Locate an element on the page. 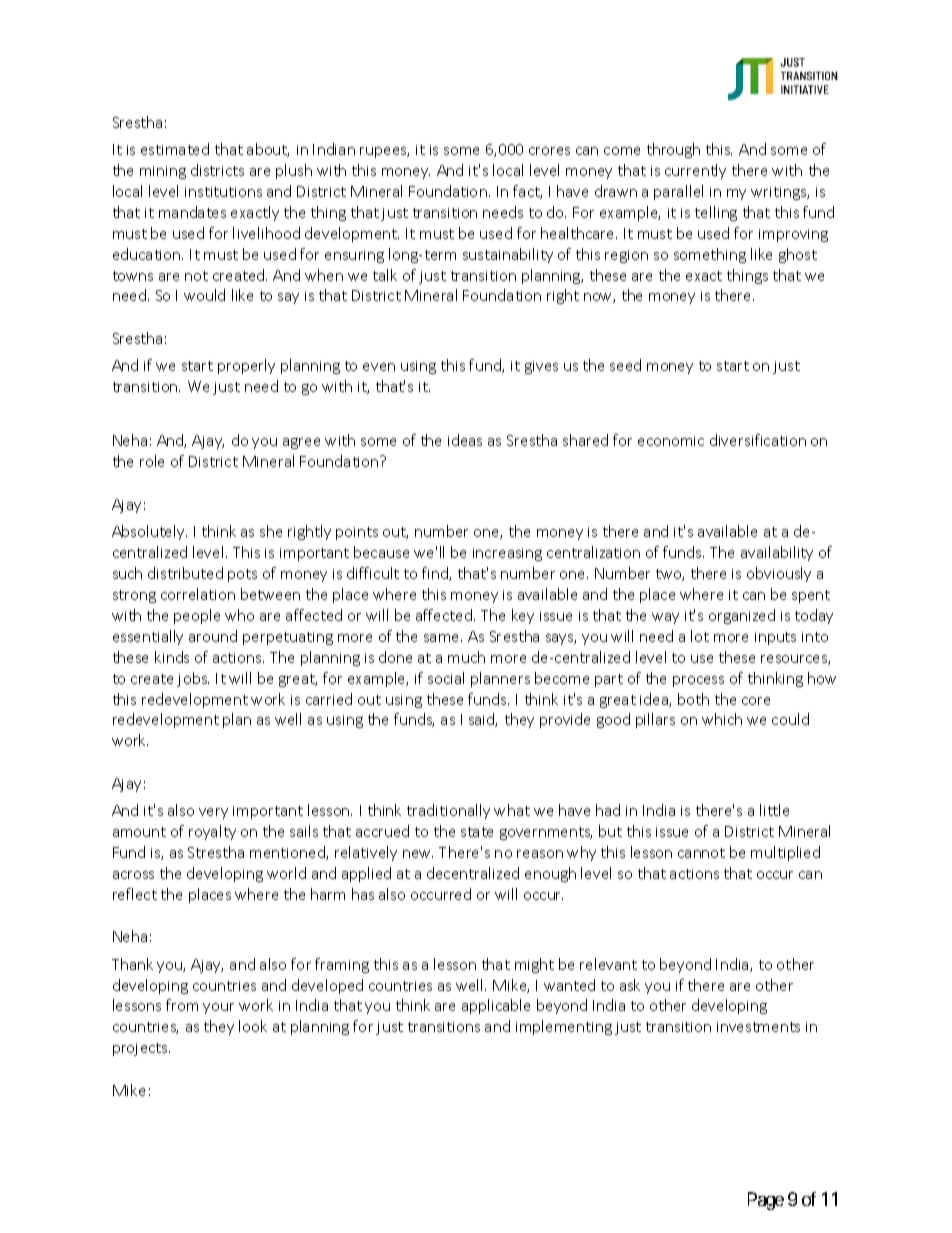  crores is located at coordinates (549, 151).
